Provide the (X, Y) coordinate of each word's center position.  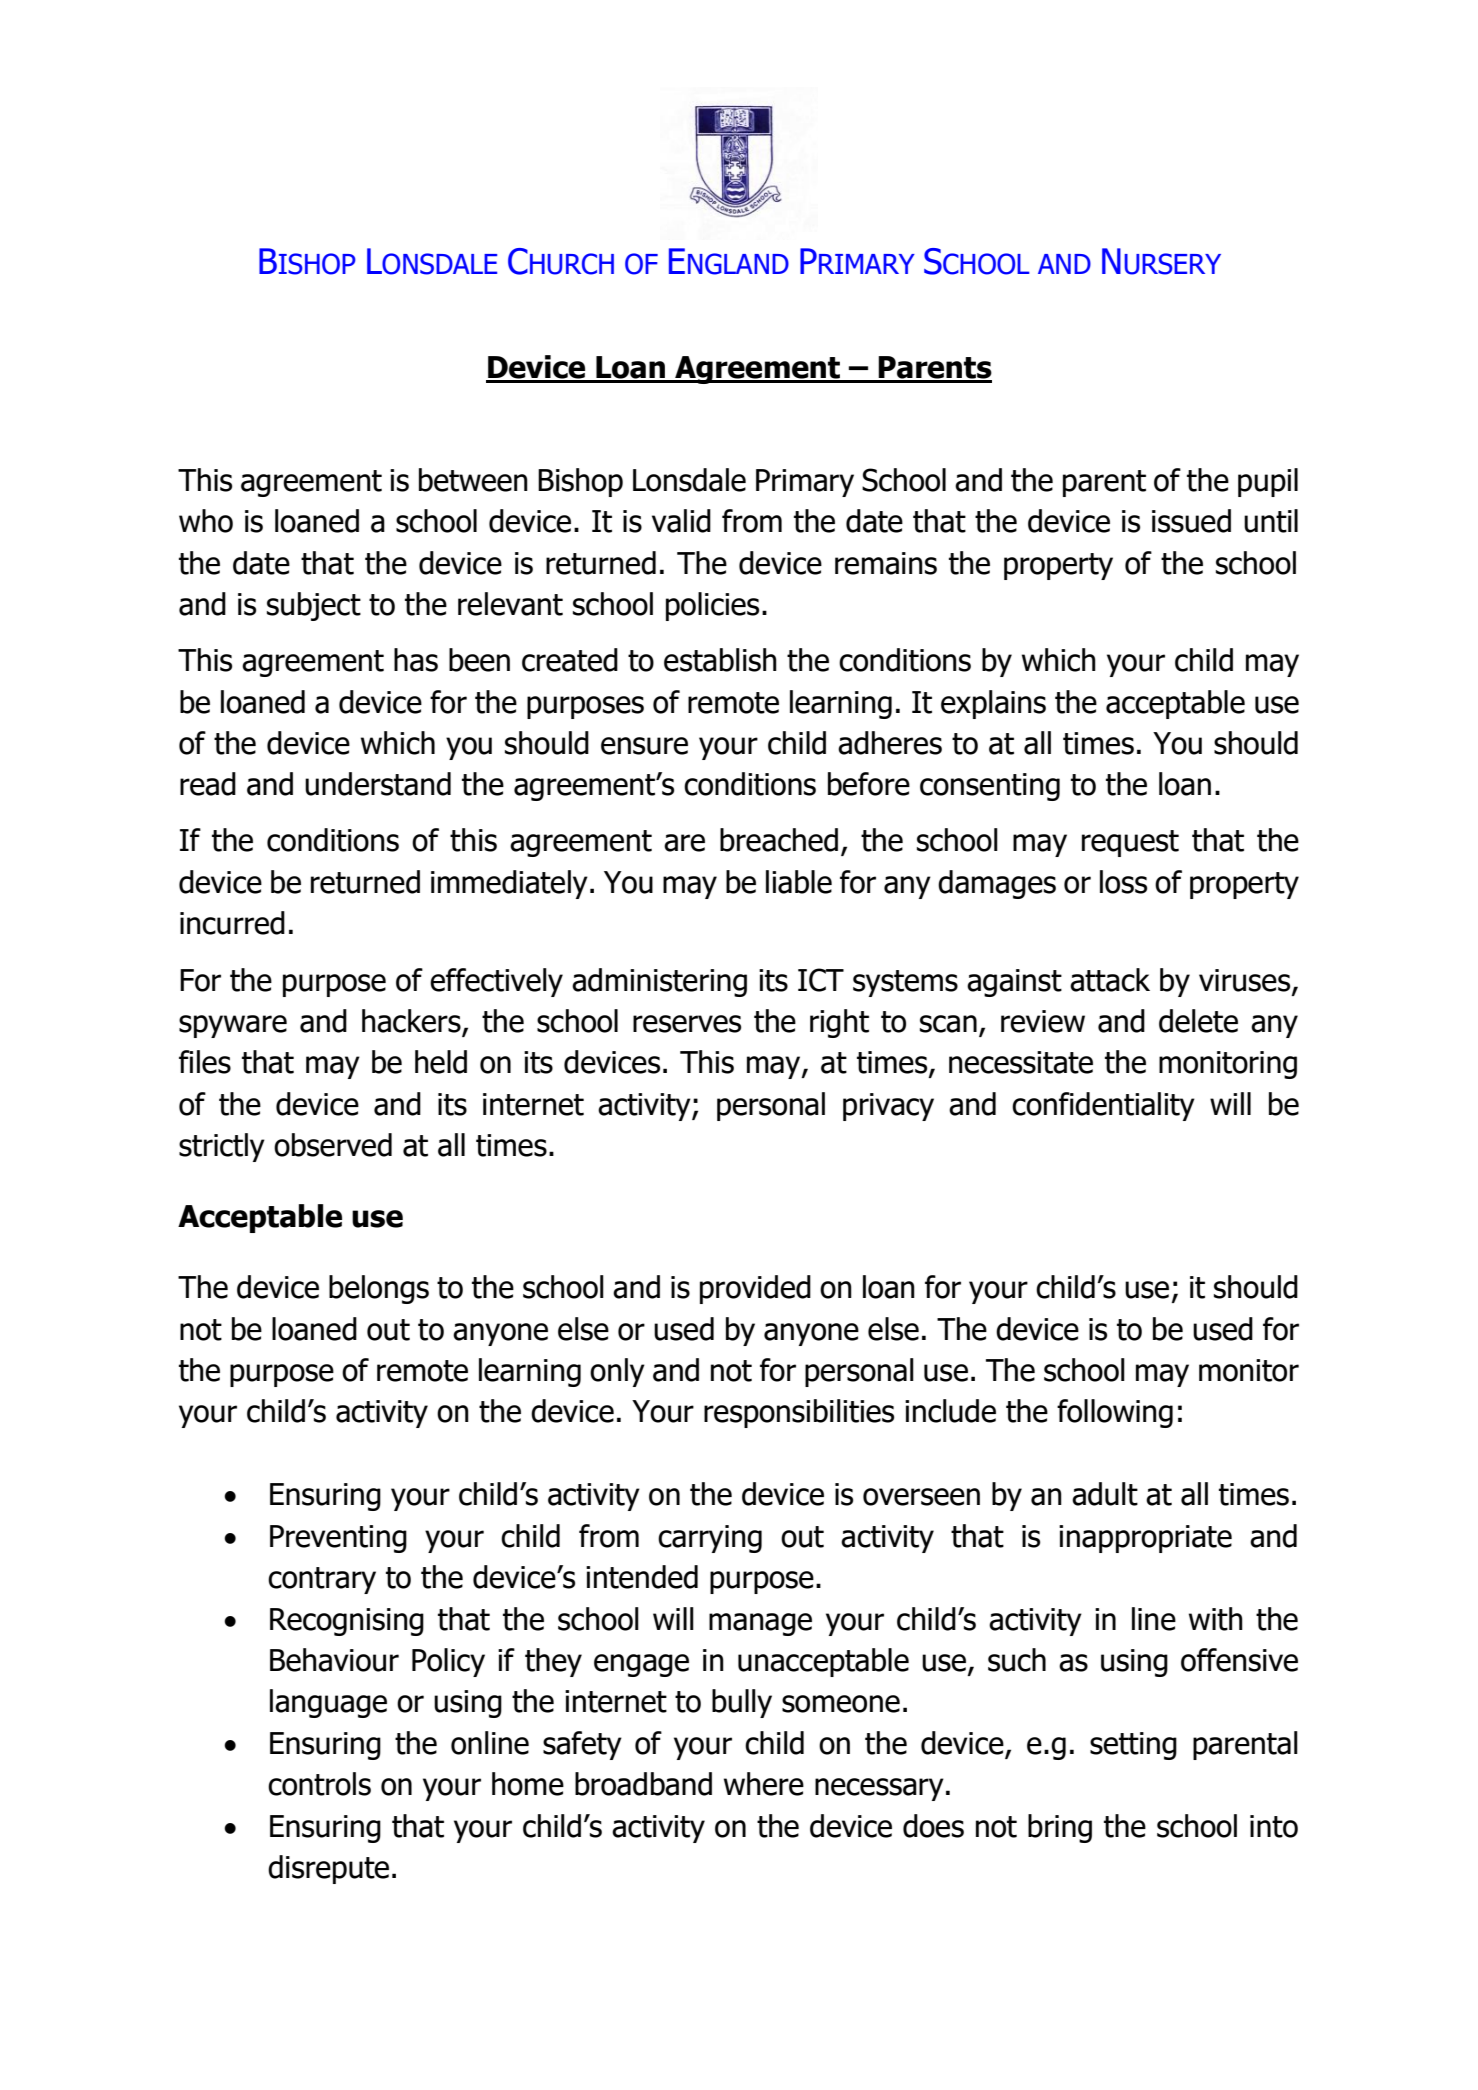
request (1130, 843)
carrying (710, 1539)
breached (779, 840)
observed (333, 1145)
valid (681, 521)
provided (755, 1289)
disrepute (328, 1869)
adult (1105, 1494)
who (206, 521)
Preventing (338, 1539)
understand (378, 784)
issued (1191, 521)
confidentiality (1103, 1106)
